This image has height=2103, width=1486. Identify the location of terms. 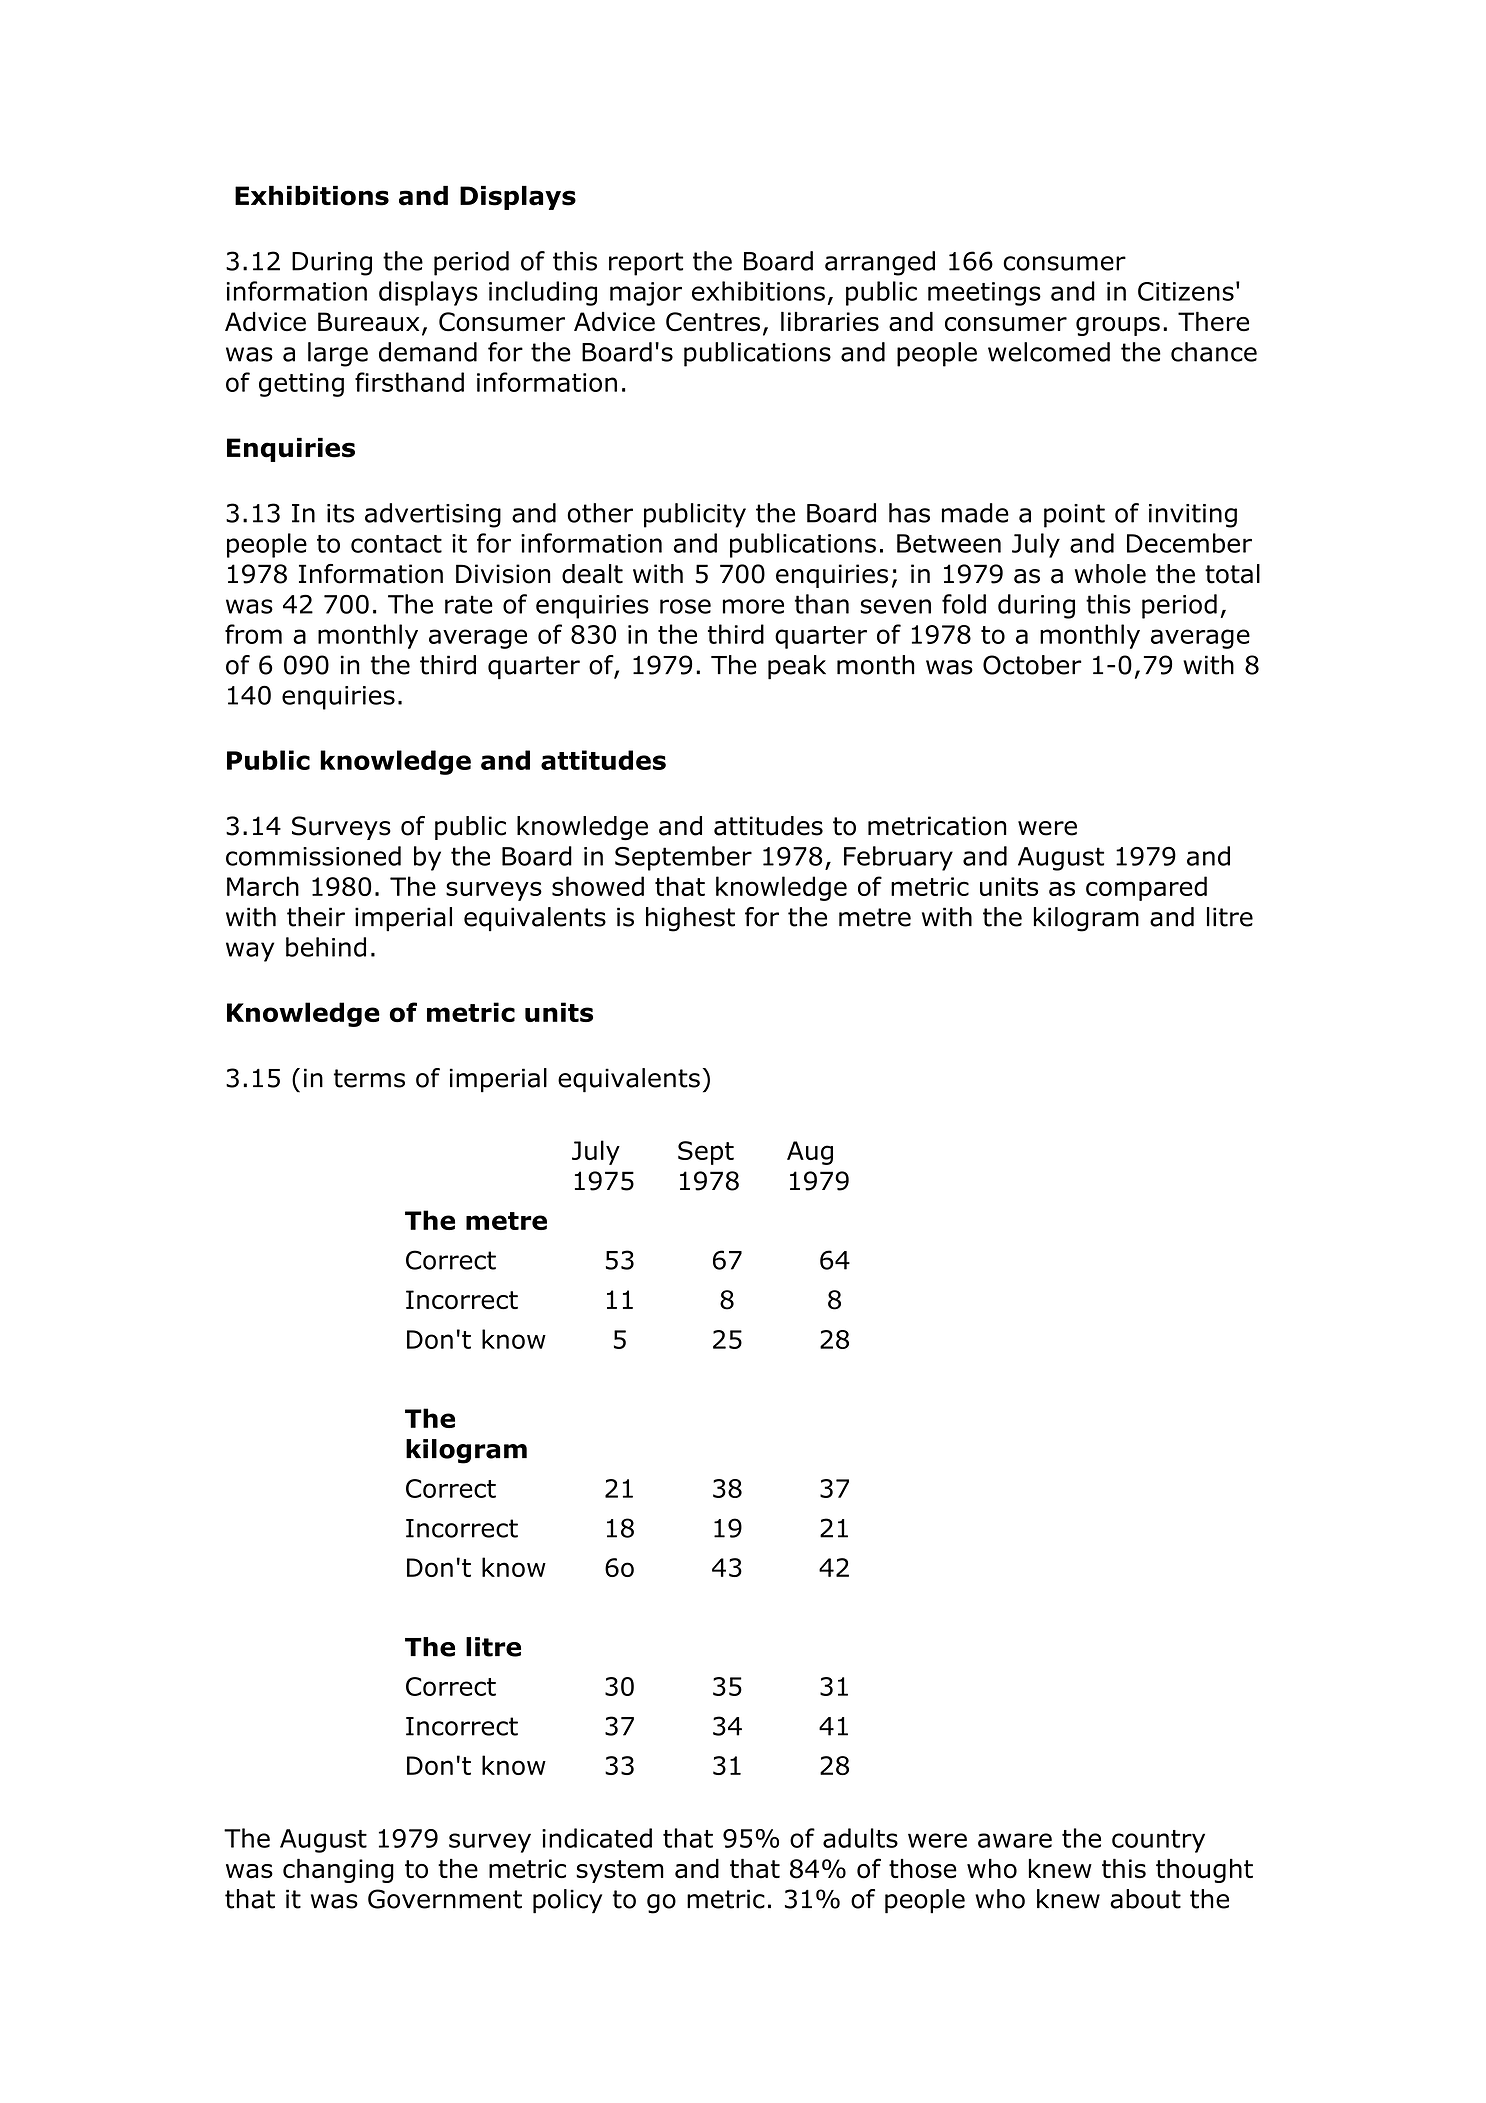
(369, 1078).
